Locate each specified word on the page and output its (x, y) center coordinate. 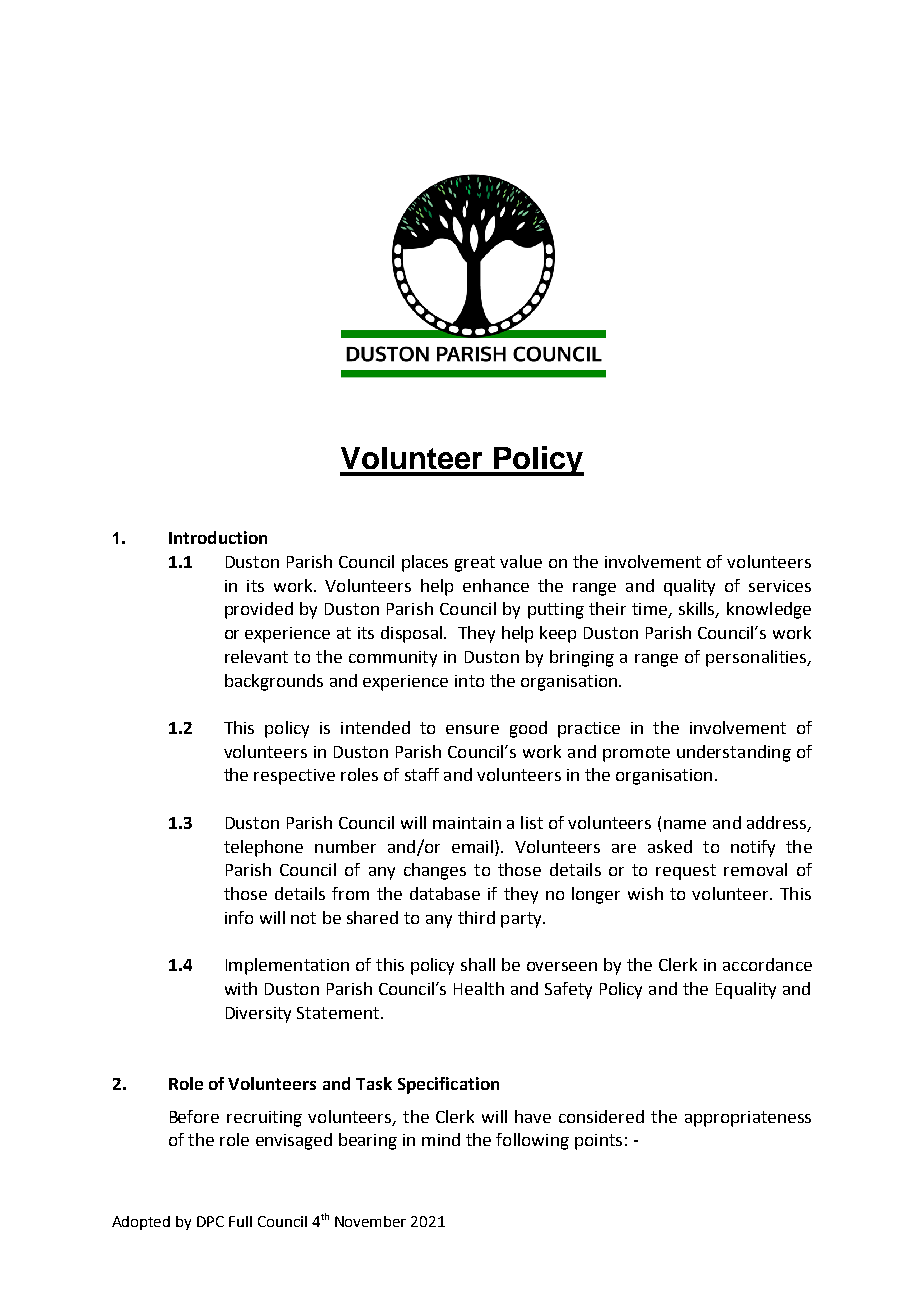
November (370, 1221)
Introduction (218, 537)
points (598, 1142)
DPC (210, 1221)
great (475, 564)
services (780, 586)
